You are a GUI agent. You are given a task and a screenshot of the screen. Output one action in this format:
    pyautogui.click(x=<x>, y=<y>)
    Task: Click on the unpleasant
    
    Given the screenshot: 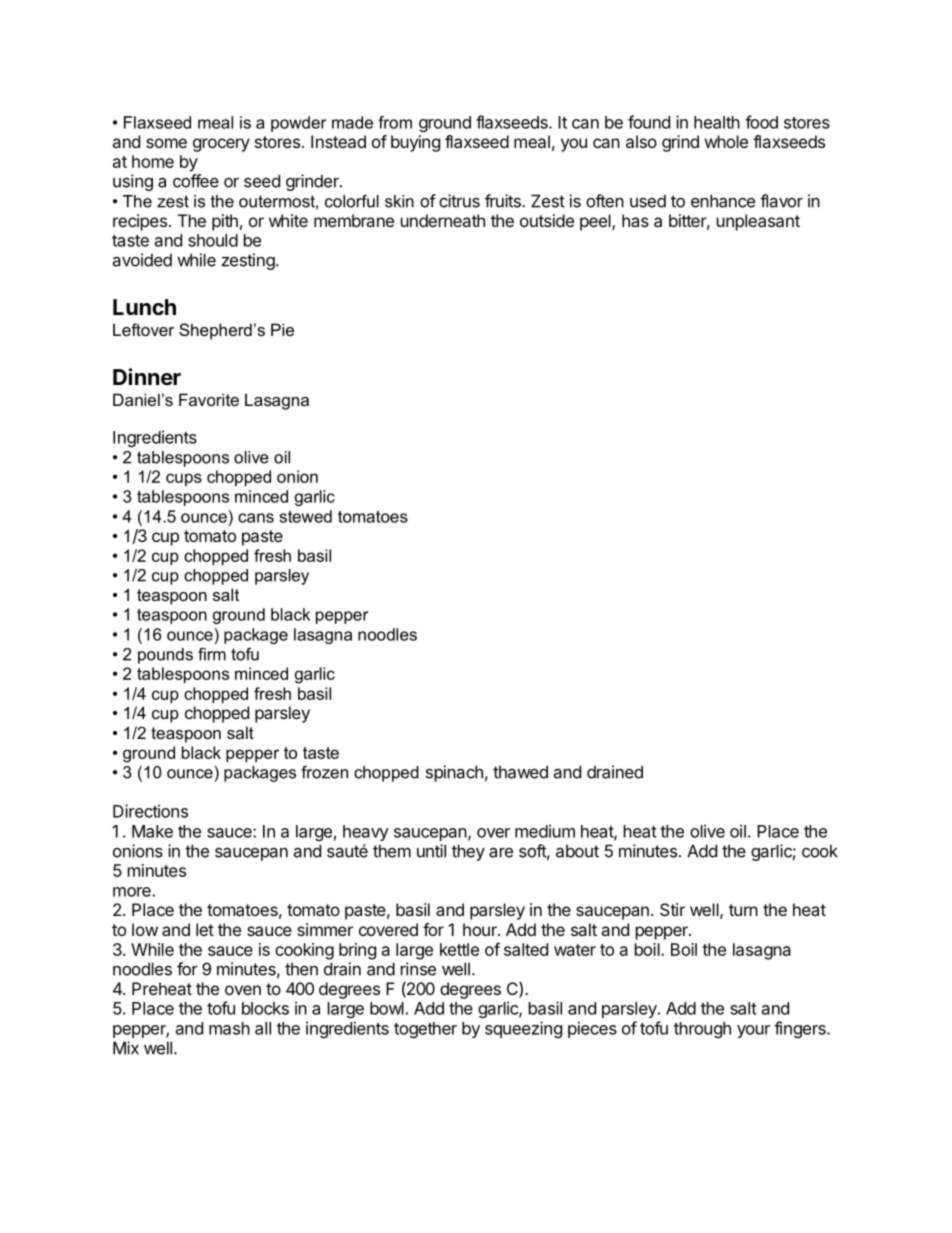 What is the action you would take?
    pyautogui.click(x=758, y=222)
